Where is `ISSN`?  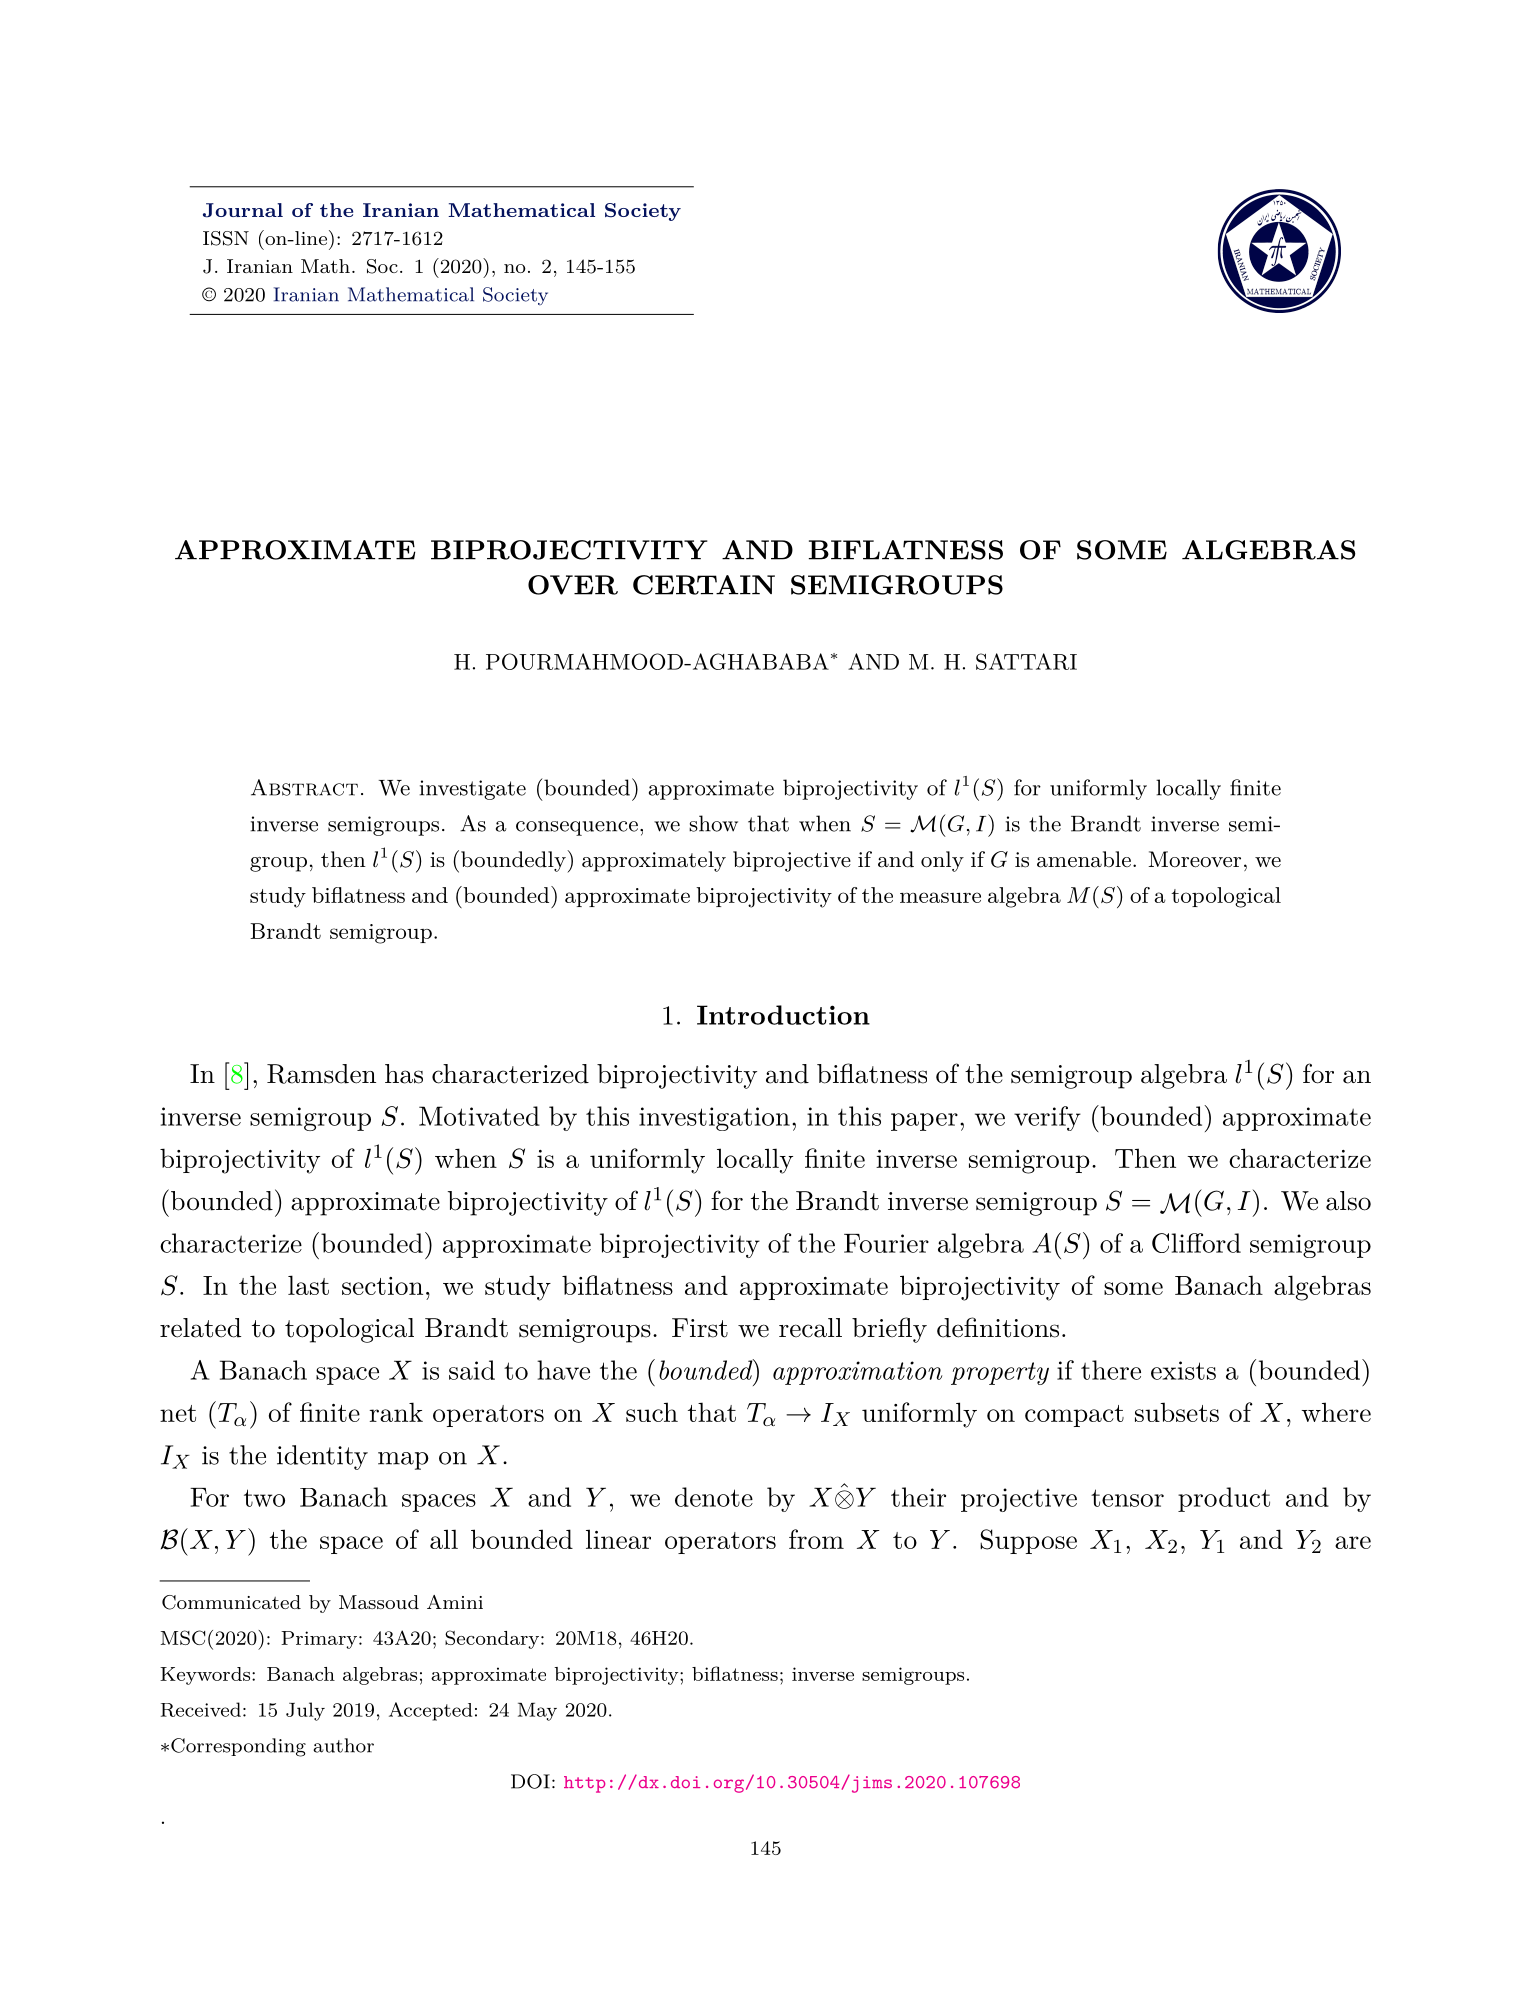 ISSN is located at coordinates (226, 238).
